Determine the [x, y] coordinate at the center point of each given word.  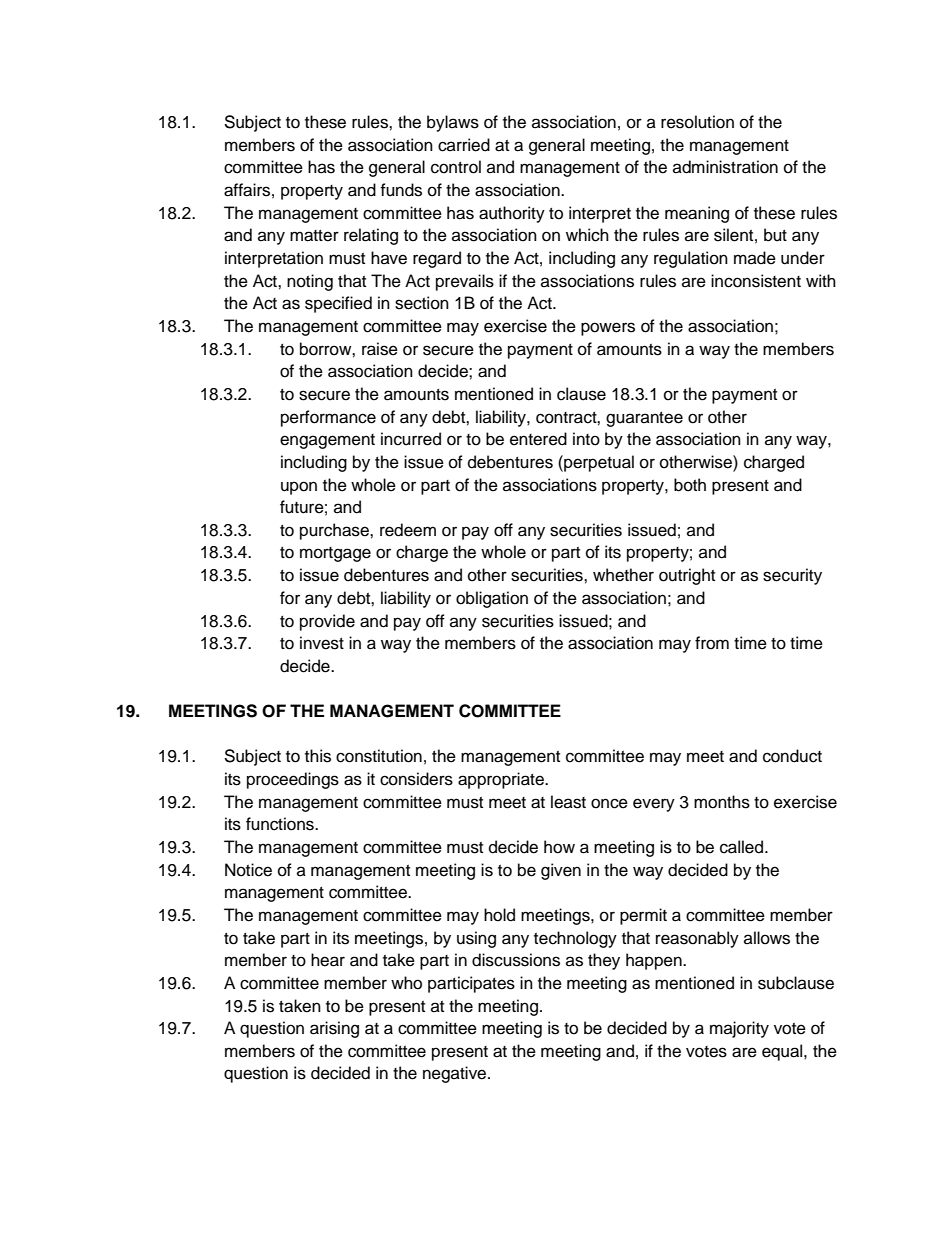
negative [456, 1074]
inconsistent [756, 281]
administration [725, 167]
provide [327, 622]
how [559, 847]
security [792, 576]
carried [464, 145]
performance [328, 418]
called [743, 847]
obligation [492, 599]
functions [281, 824]
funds [401, 190]
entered [538, 439]
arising [334, 1029]
